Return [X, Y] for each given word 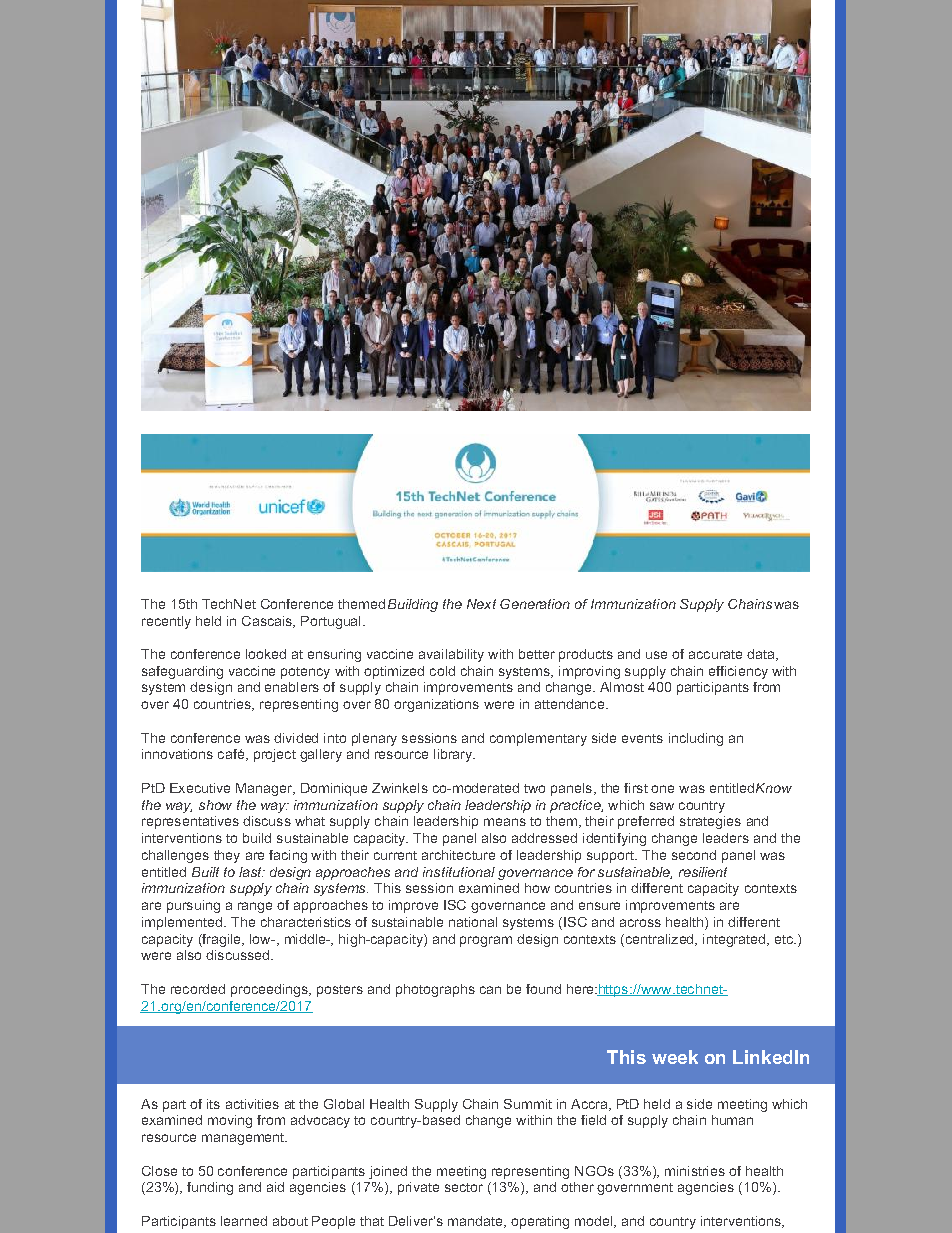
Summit [528, 1104]
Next [481, 604]
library [454, 755]
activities [252, 1104]
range [255, 907]
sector [464, 1187]
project [275, 755]
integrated [735, 940]
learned [244, 1221]
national [473, 922]
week [675, 1057]
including [696, 739]
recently [166, 622]
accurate [715, 654]
